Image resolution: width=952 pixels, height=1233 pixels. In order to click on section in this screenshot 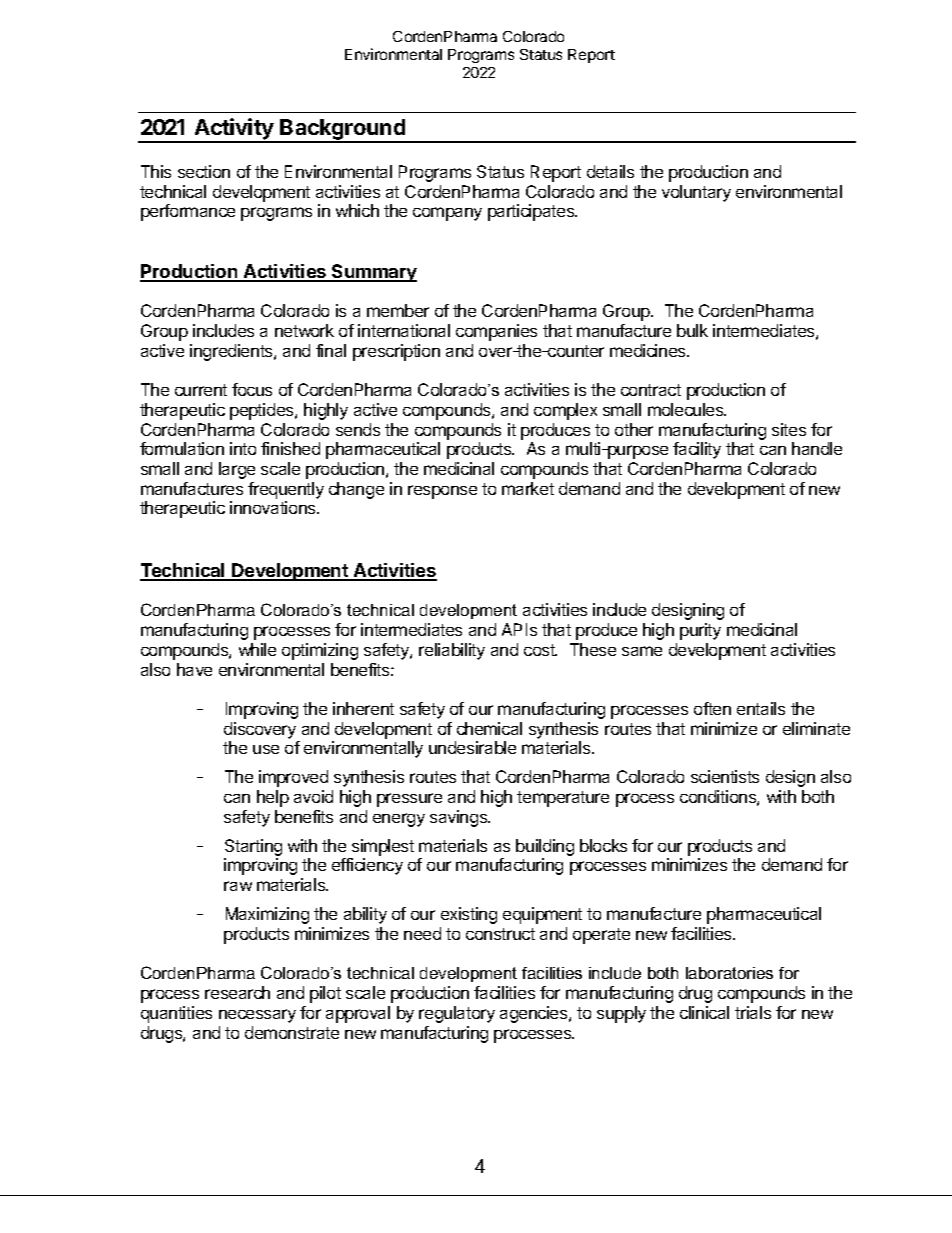, I will do `click(204, 171)`.
